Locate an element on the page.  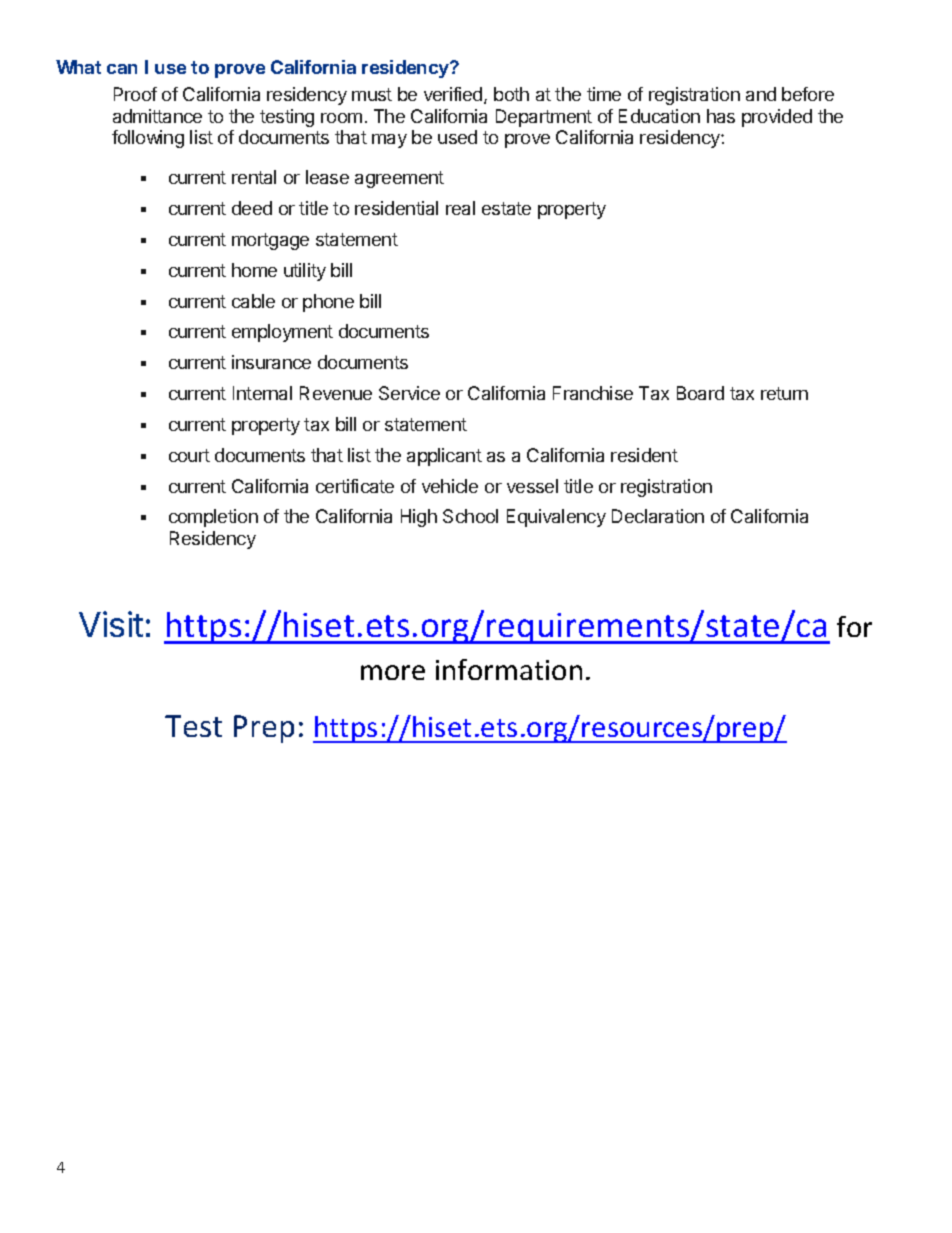
and is located at coordinates (761, 94).
